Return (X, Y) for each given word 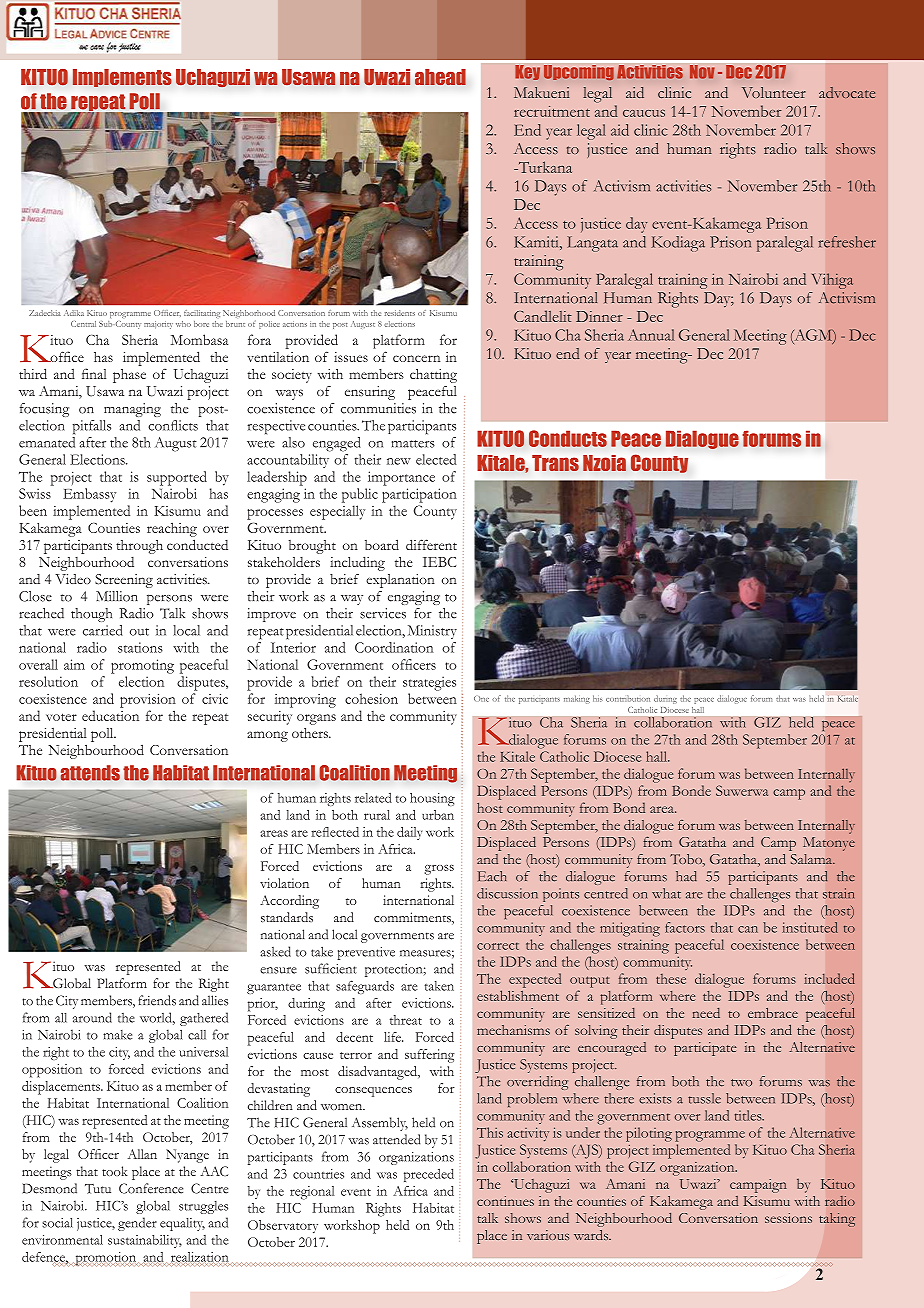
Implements (122, 78)
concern (416, 358)
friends (157, 1000)
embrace (773, 1013)
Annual (651, 335)
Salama (812, 859)
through (139, 547)
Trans (555, 463)
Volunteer (774, 92)
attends (90, 773)
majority (158, 325)
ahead (440, 77)
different (431, 544)
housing (432, 799)
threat (406, 1020)
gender (137, 1224)
